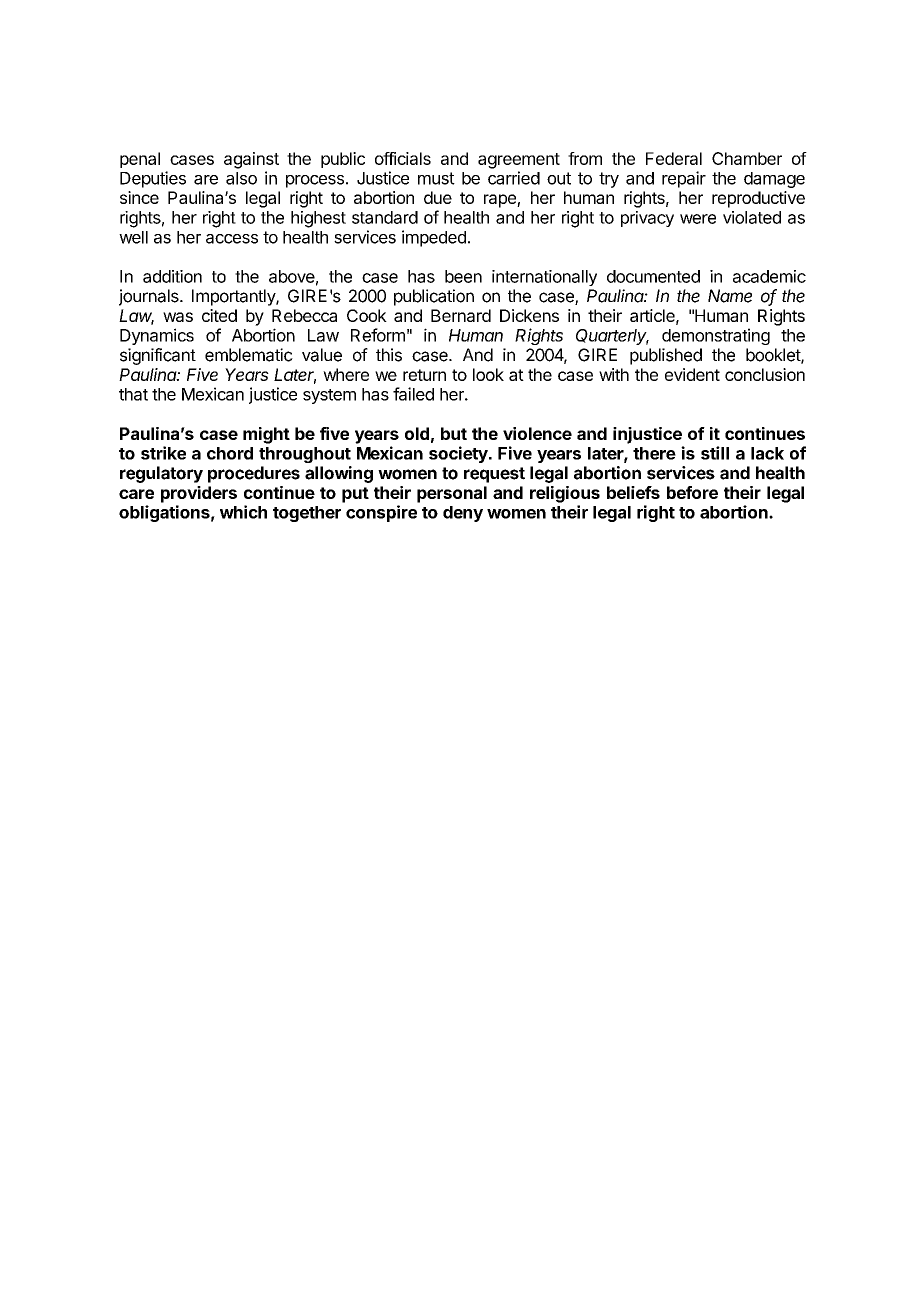  Describe the element at coordinates (684, 179) in the screenshot. I see `repair` at that location.
